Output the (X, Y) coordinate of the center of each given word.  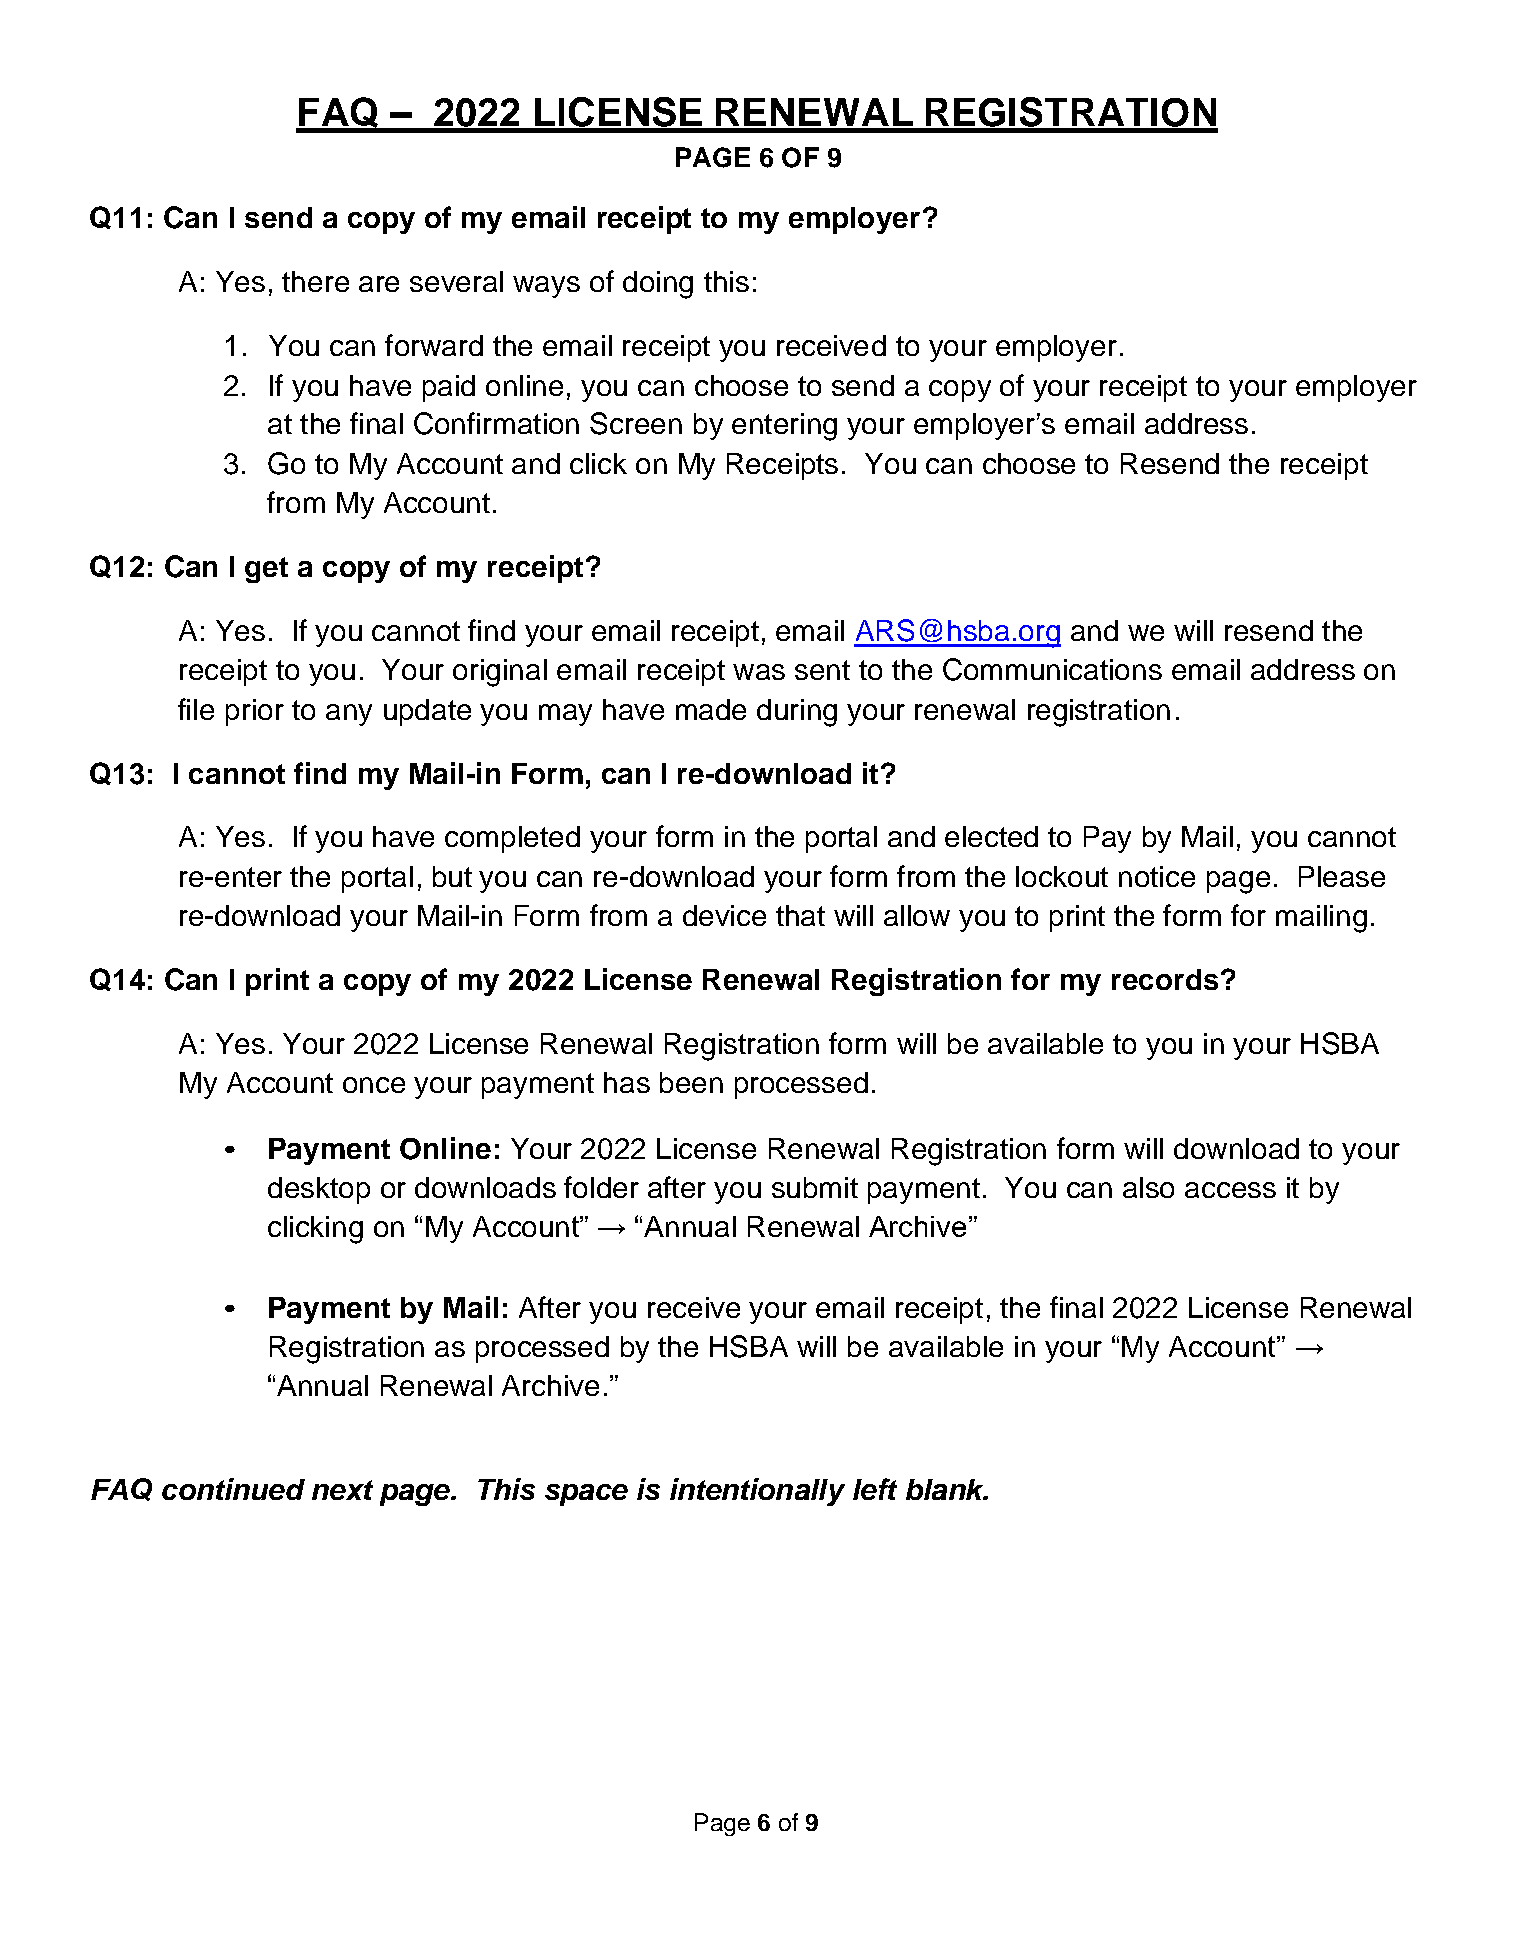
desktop (319, 1190)
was (759, 672)
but (452, 876)
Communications (1052, 669)
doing (658, 285)
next (342, 1490)
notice (1157, 876)
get (266, 570)
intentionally (757, 1492)
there (315, 281)
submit (815, 1187)
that (800, 915)
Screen (636, 423)
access (1230, 1190)
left (875, 1489)
